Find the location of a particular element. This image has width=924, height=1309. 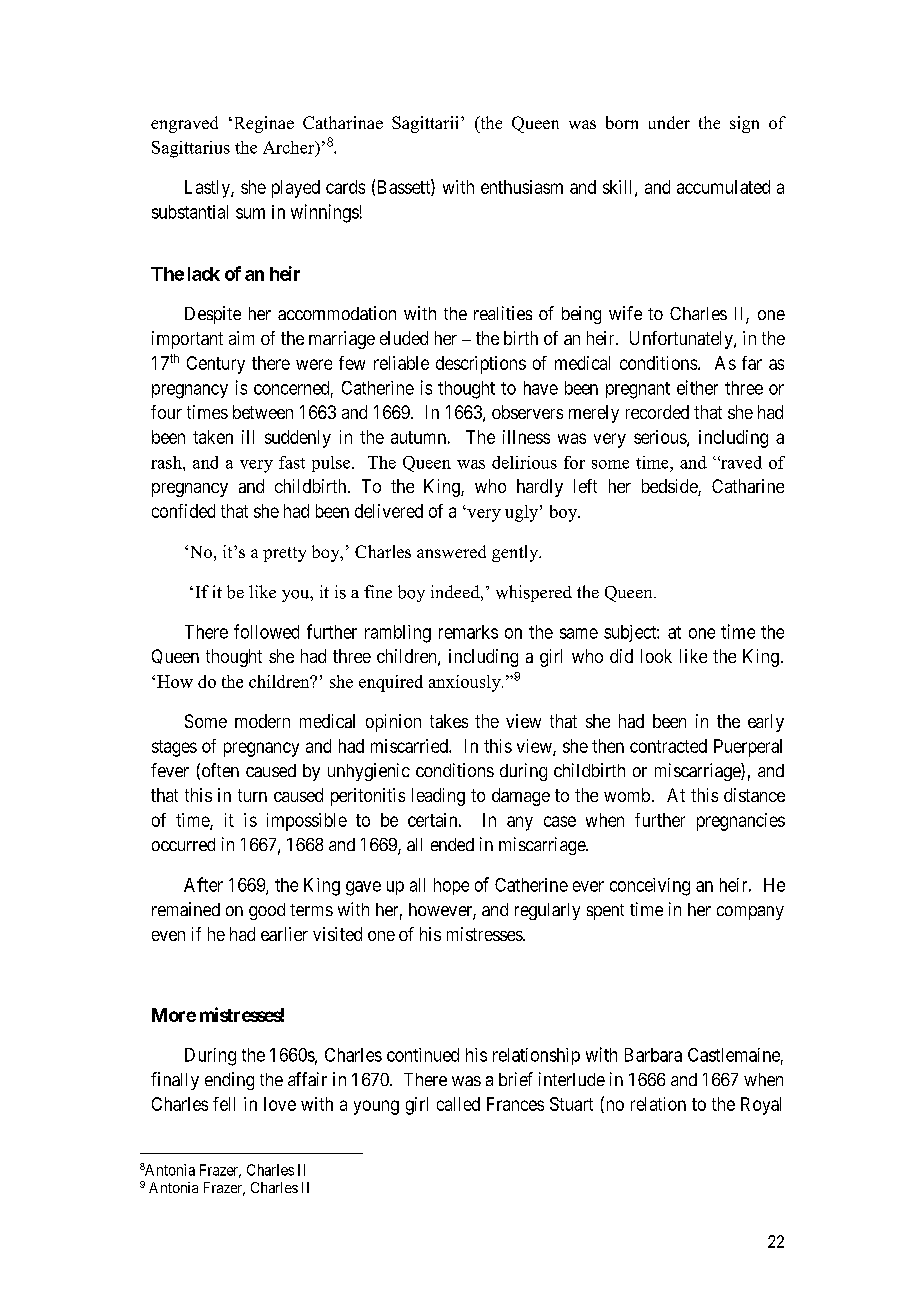

enthusiasm is located at coordinates (522, 187).
